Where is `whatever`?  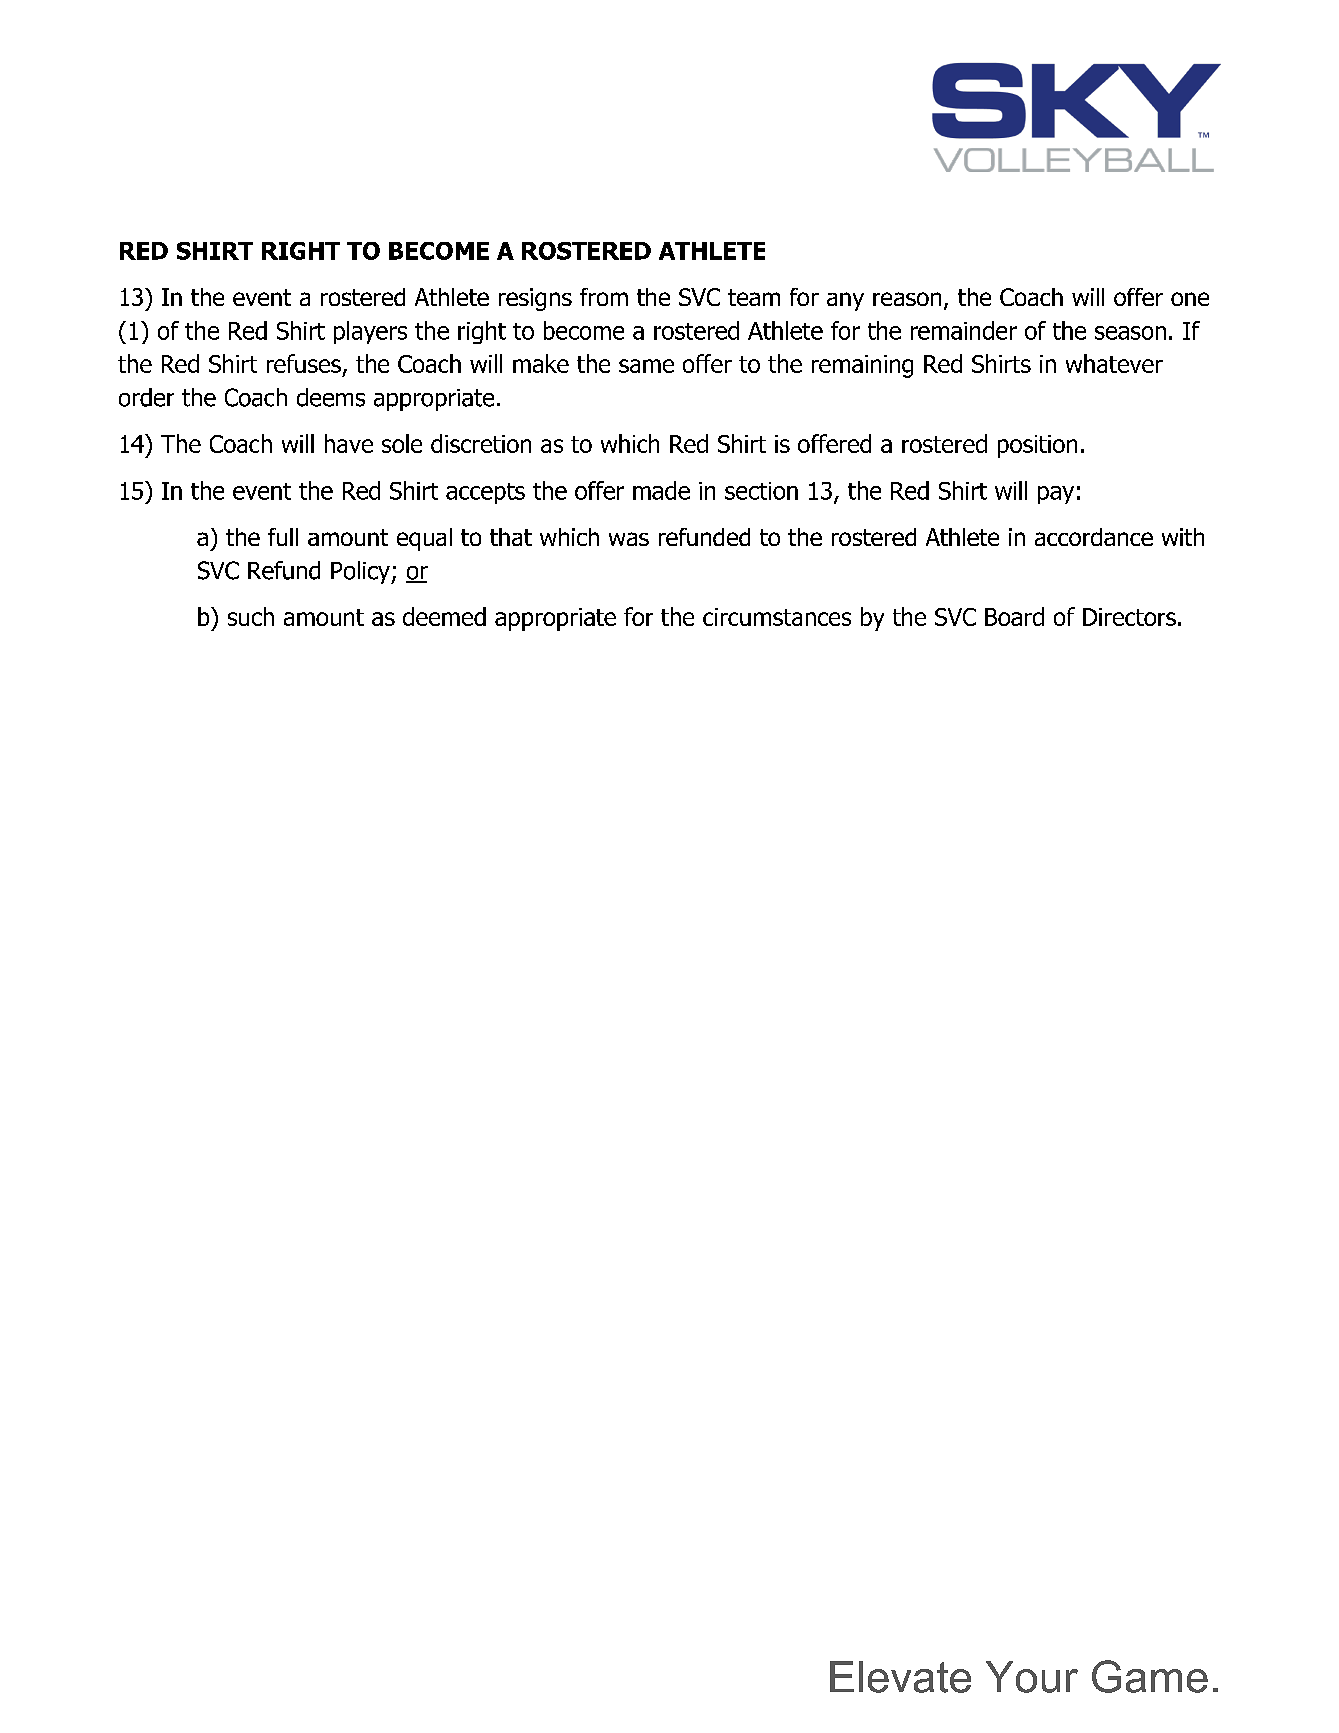 whatever is located at coordinates (1114, 363).
